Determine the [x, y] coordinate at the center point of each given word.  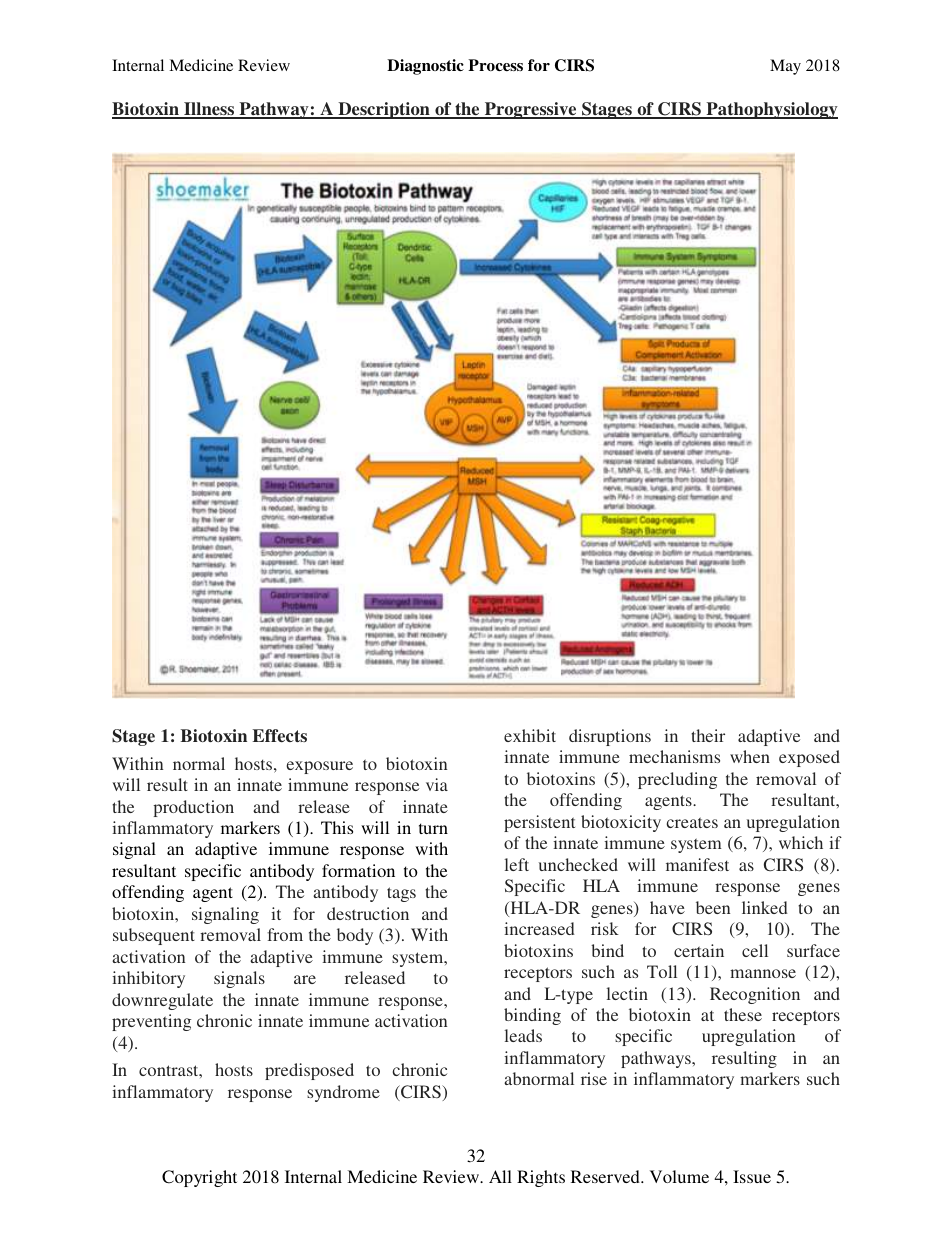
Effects [279, 736]
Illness [209, 110]
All [500, 1176]
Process [495, 65]
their [708, 735]
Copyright [199, 1178]
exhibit [530, 735]
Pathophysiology [771, 110]
